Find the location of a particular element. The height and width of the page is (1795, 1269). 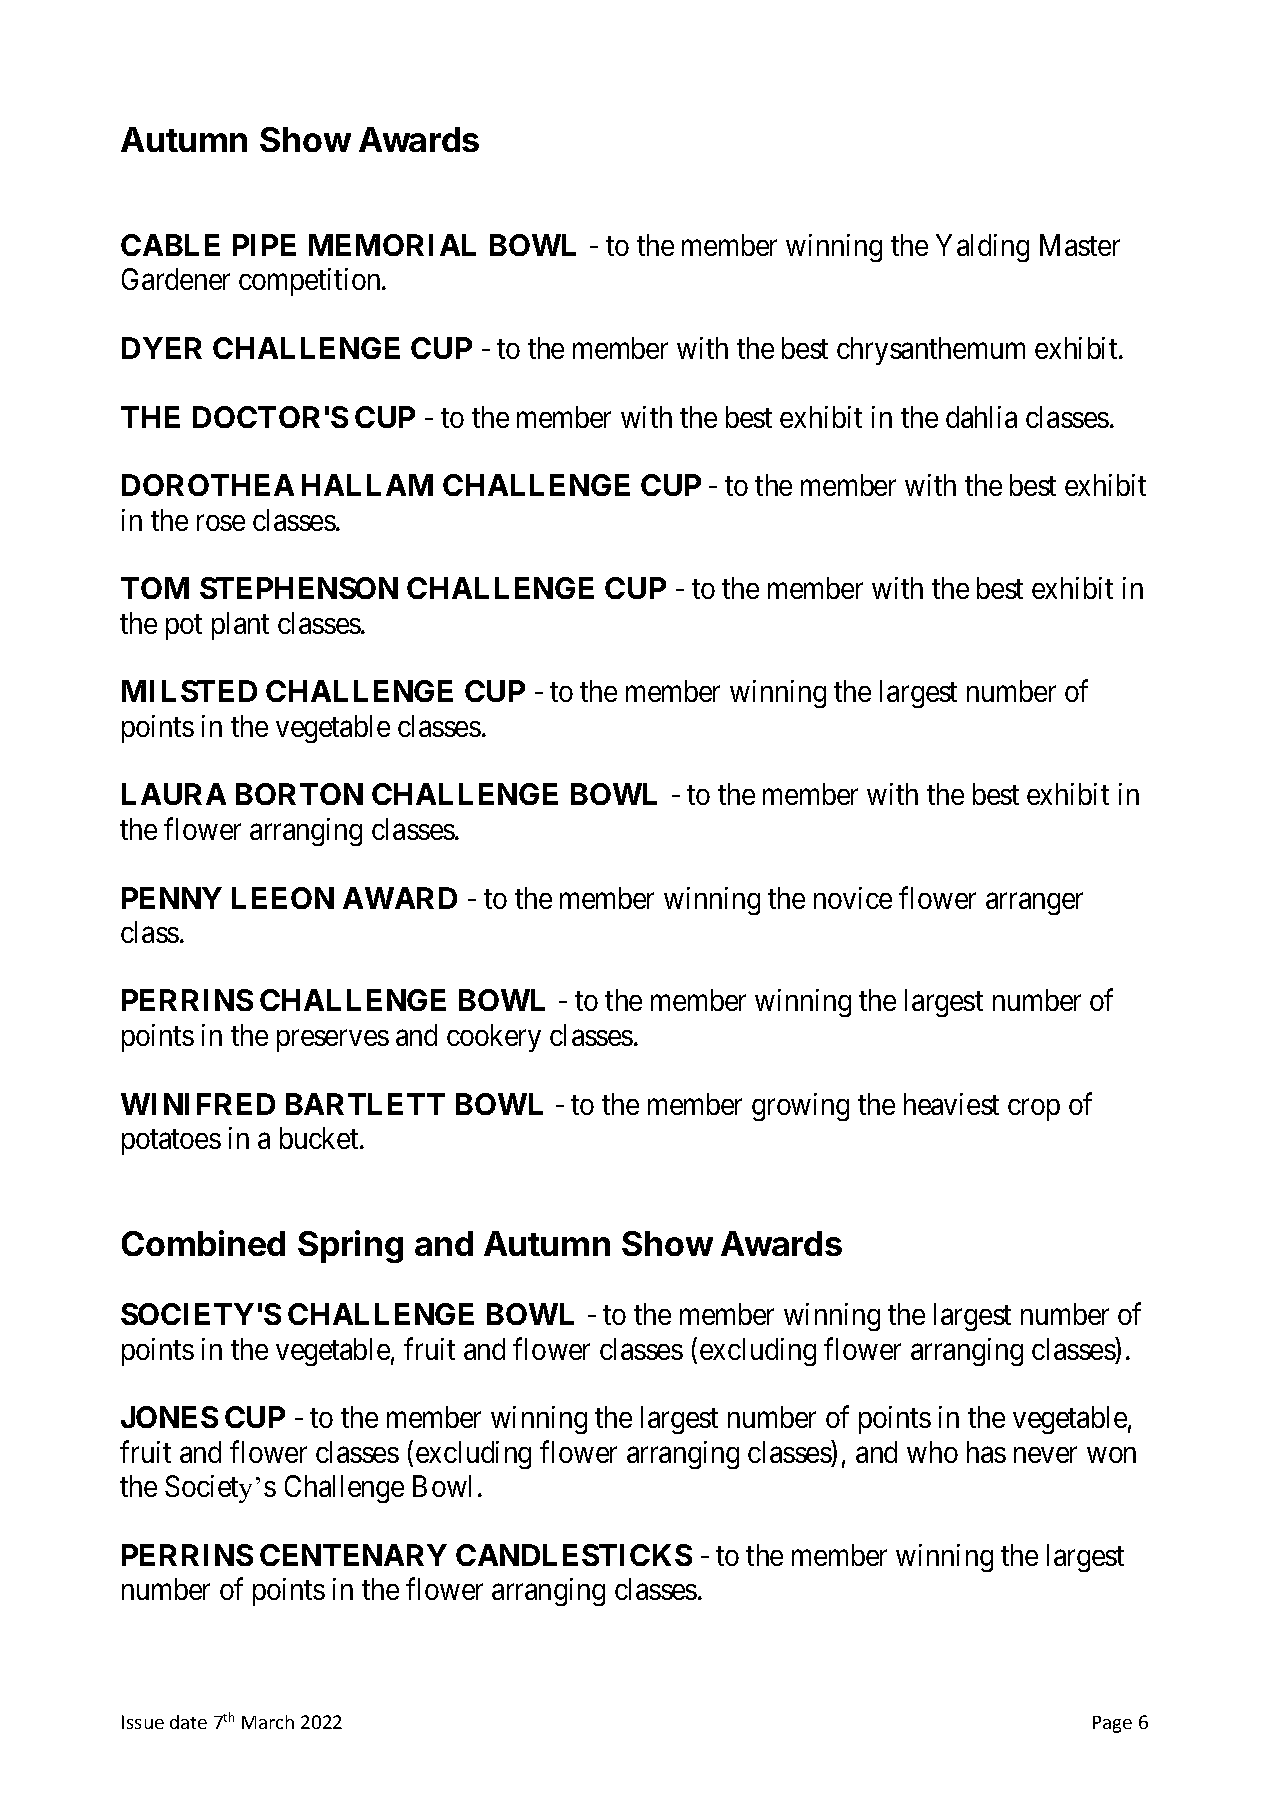

competition is located at coordinates (311, 282).
